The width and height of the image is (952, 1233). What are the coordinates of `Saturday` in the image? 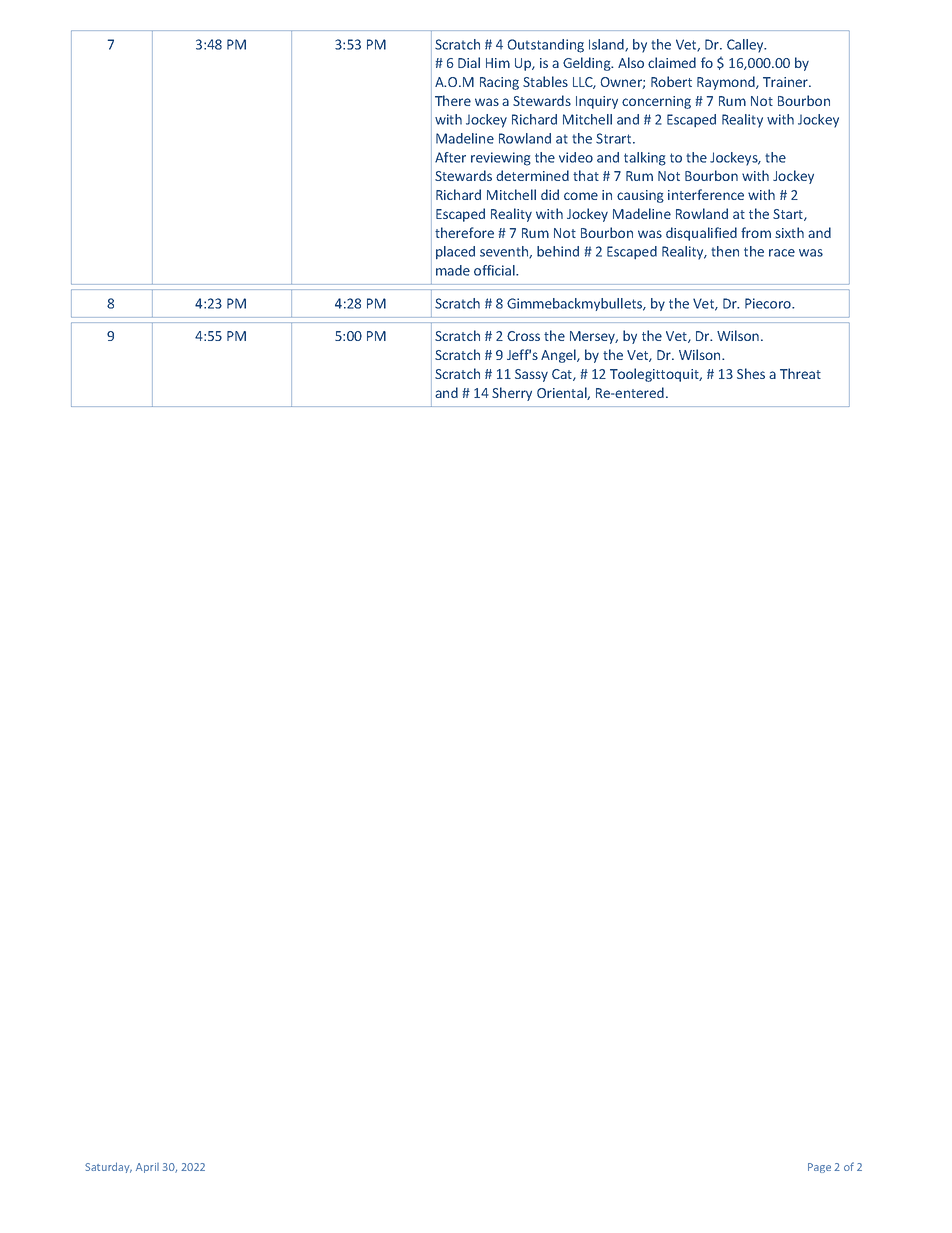 It's located at (108, 1167).
